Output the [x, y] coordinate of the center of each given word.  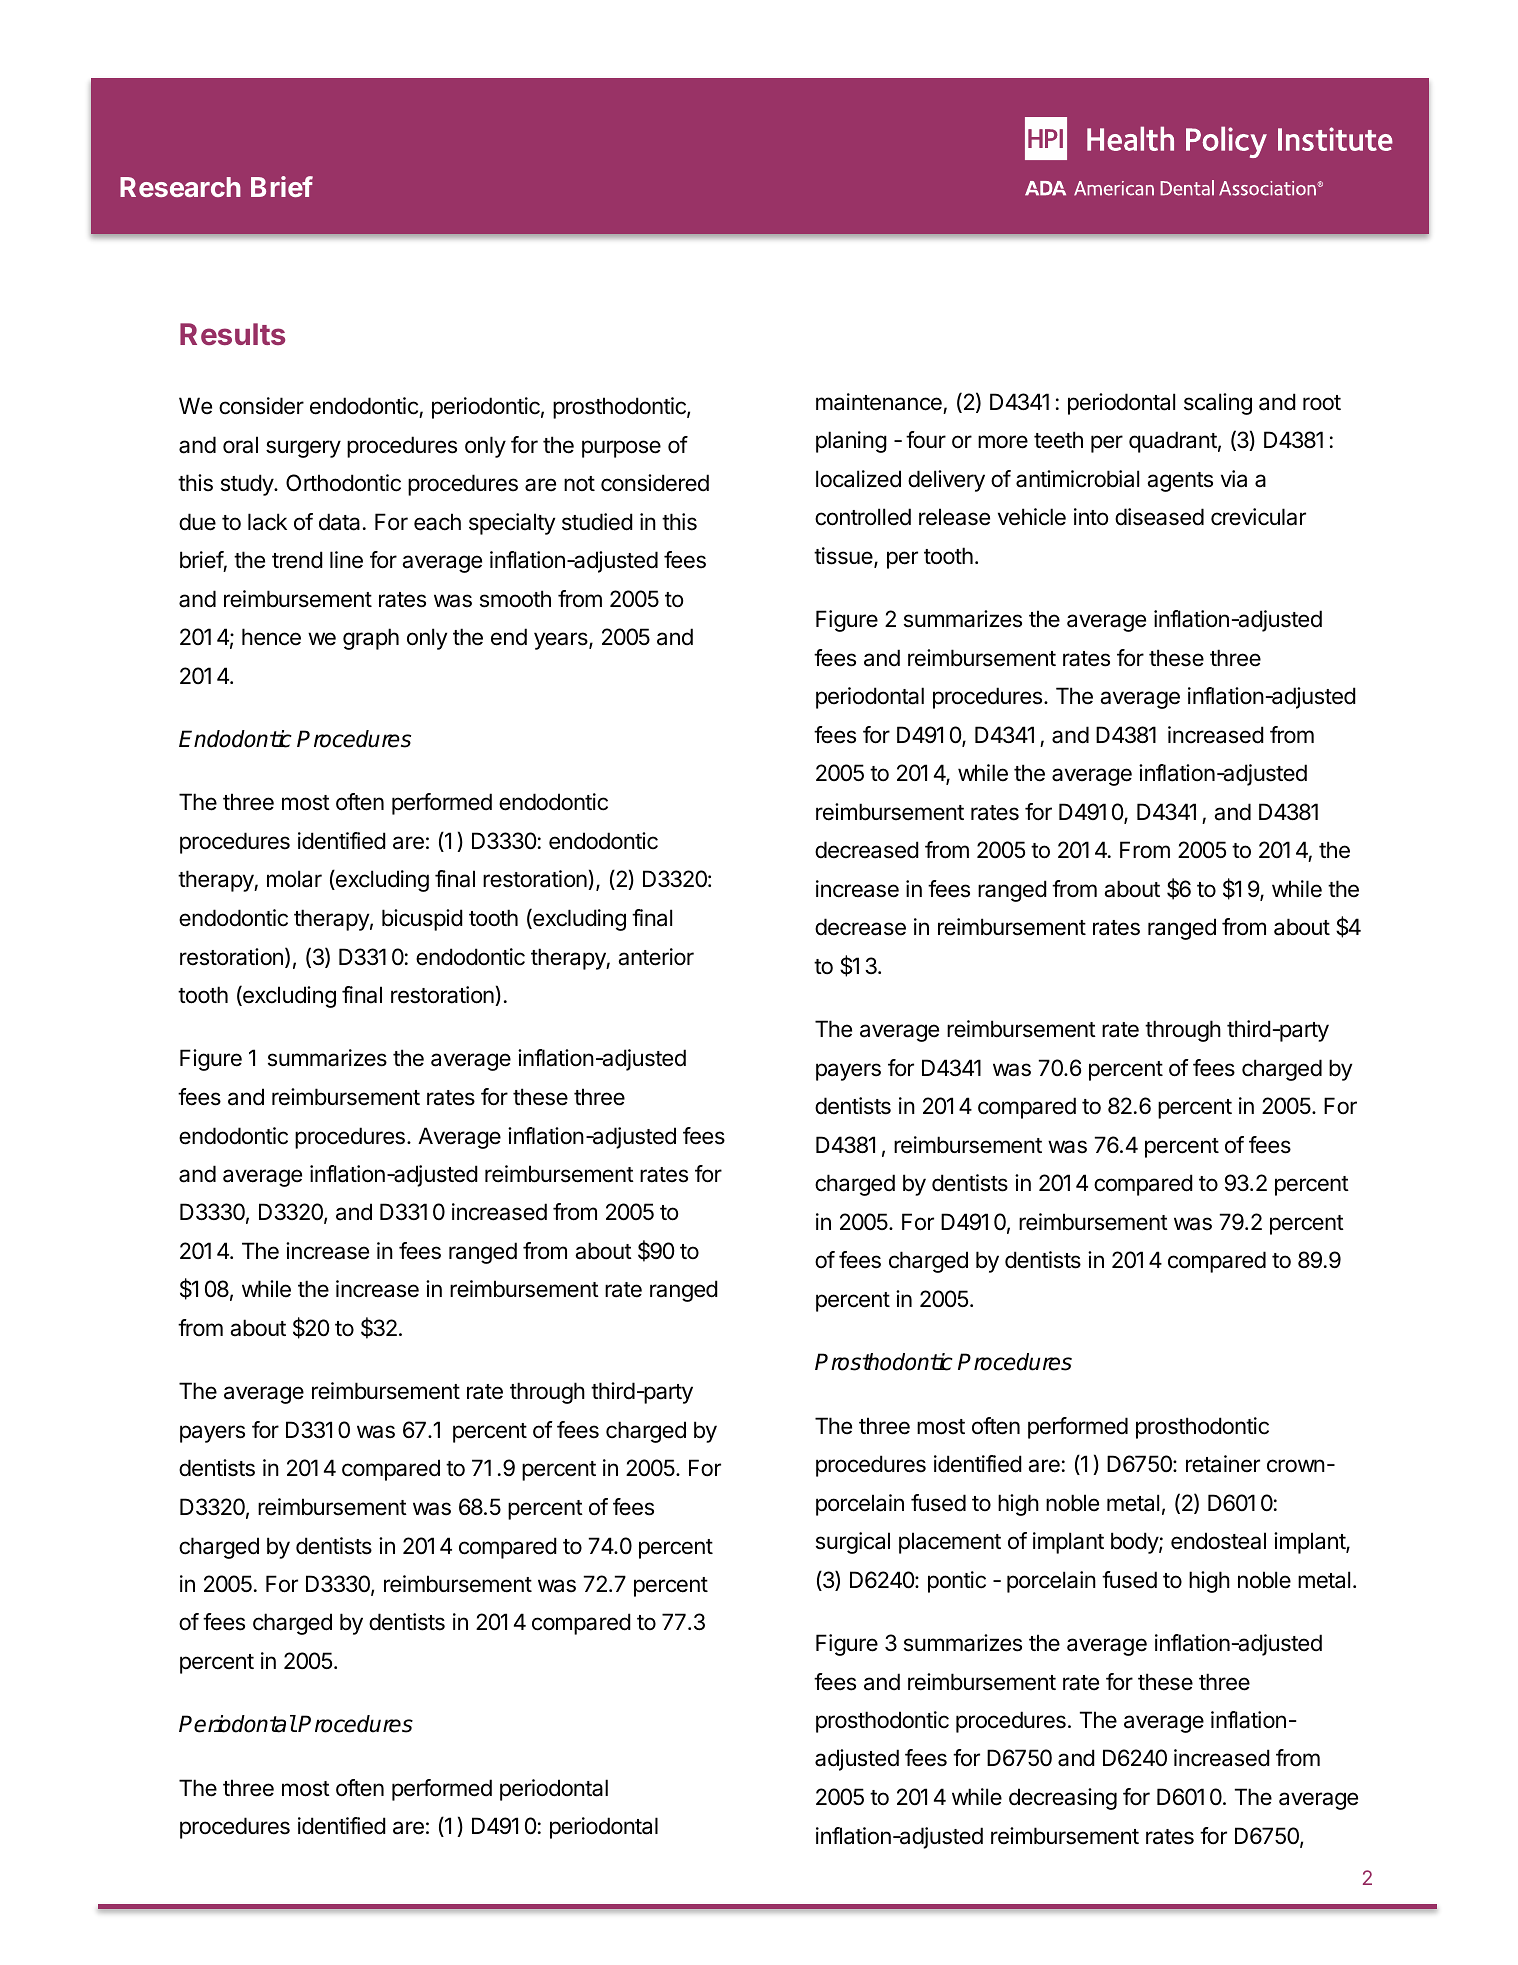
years [562, 641]
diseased [1159, 517]
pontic [957, 1582]
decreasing [1063, 1799]
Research [180, 187]
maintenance [879, 402]
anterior [656, 957]
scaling [1218, 404]
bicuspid [422, 920]
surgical [853, 1543]
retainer [1223, 1464]
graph [371, 639]
